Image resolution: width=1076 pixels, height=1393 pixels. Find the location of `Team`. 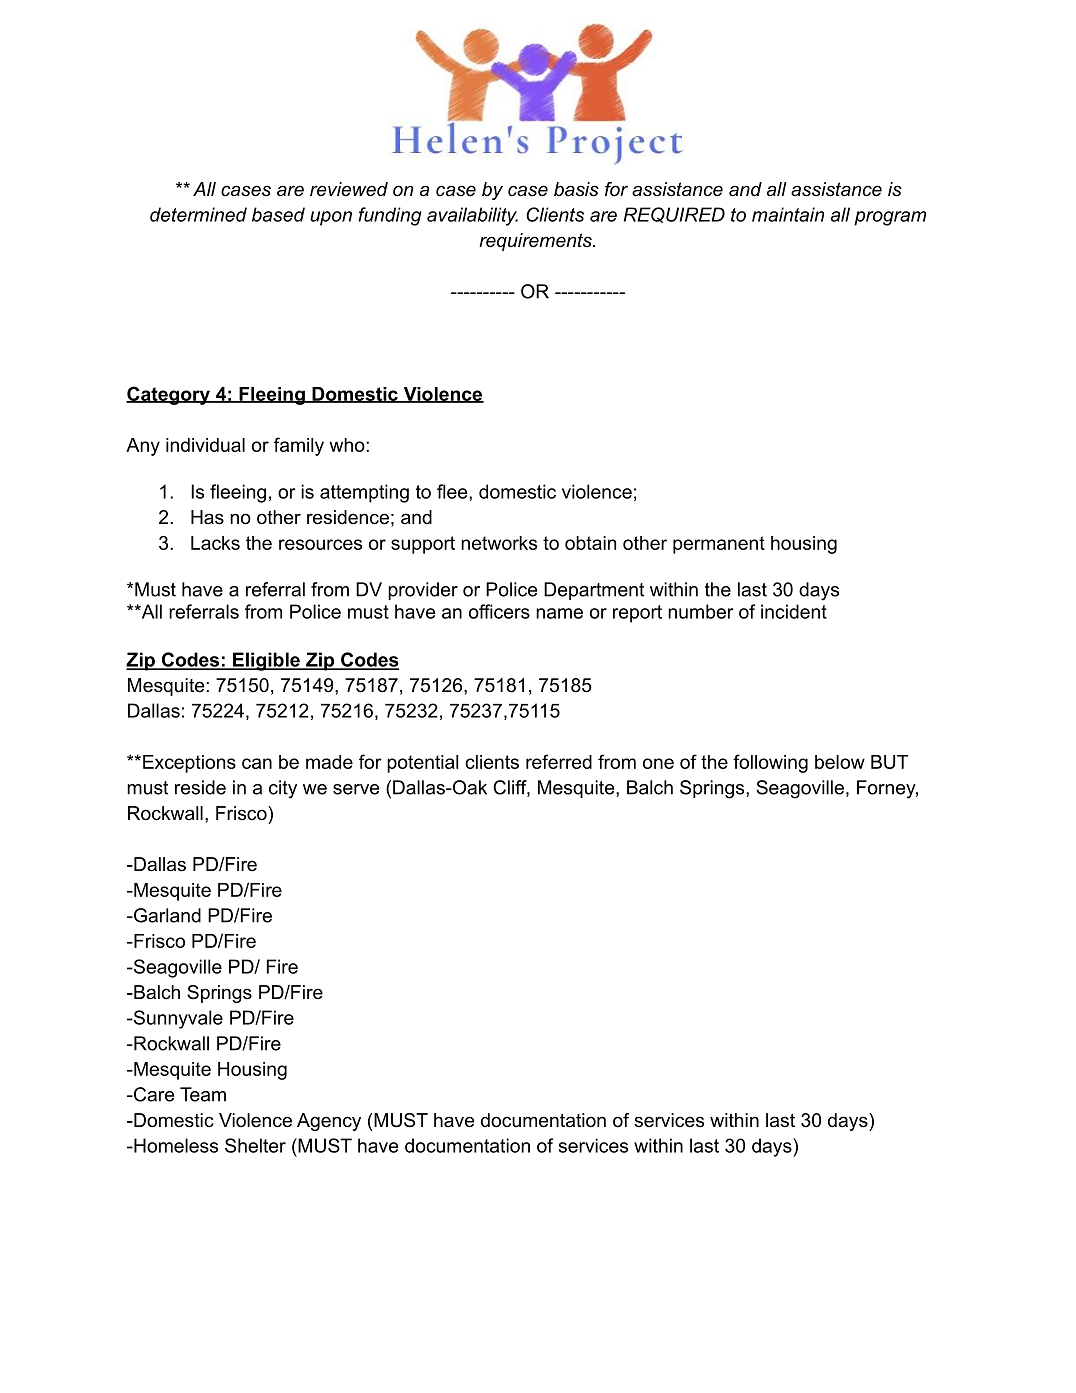

Team is located at coordinates (203, 1094).
